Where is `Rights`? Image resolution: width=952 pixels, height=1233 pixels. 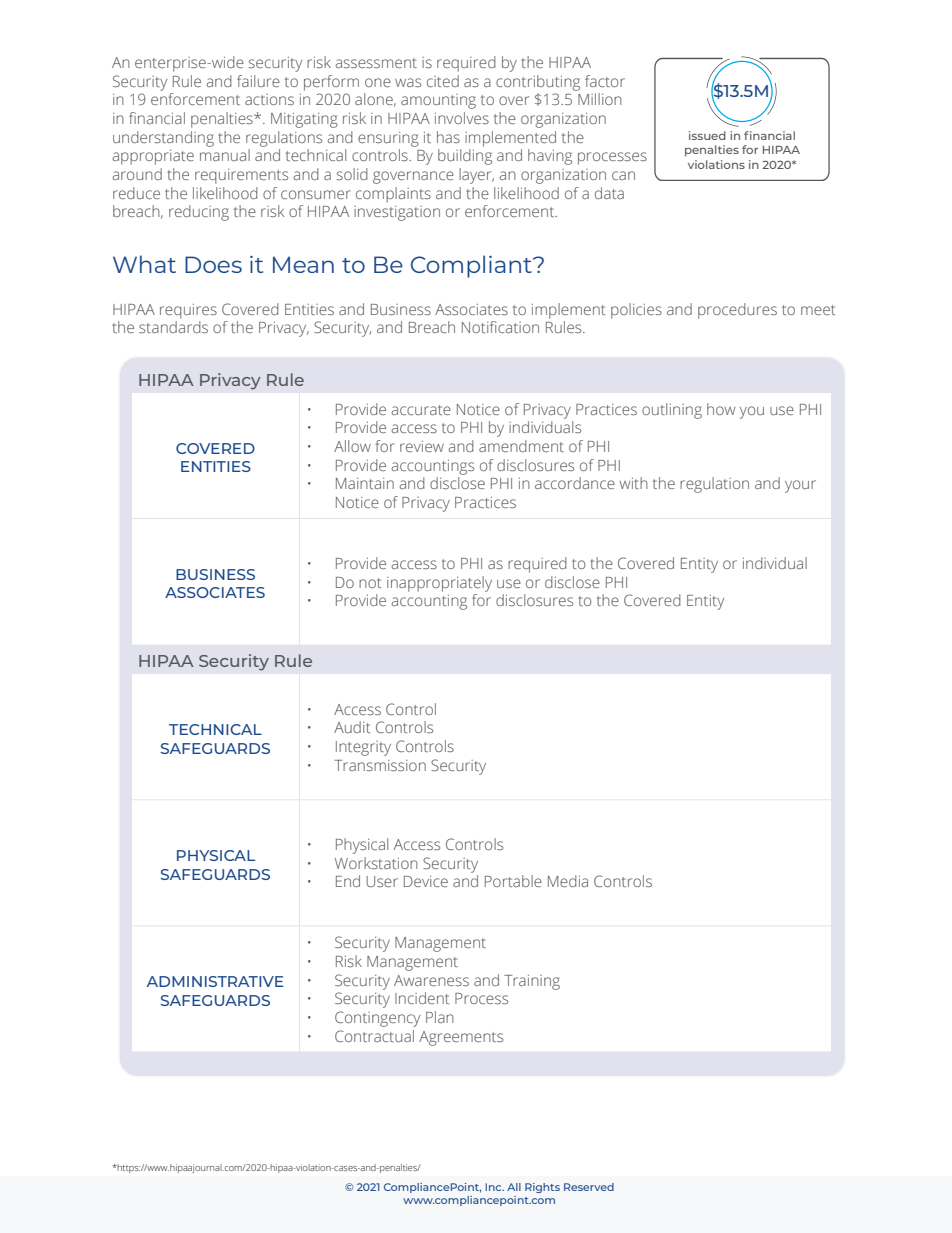
Rights is located at coordinates (542, 1188).
